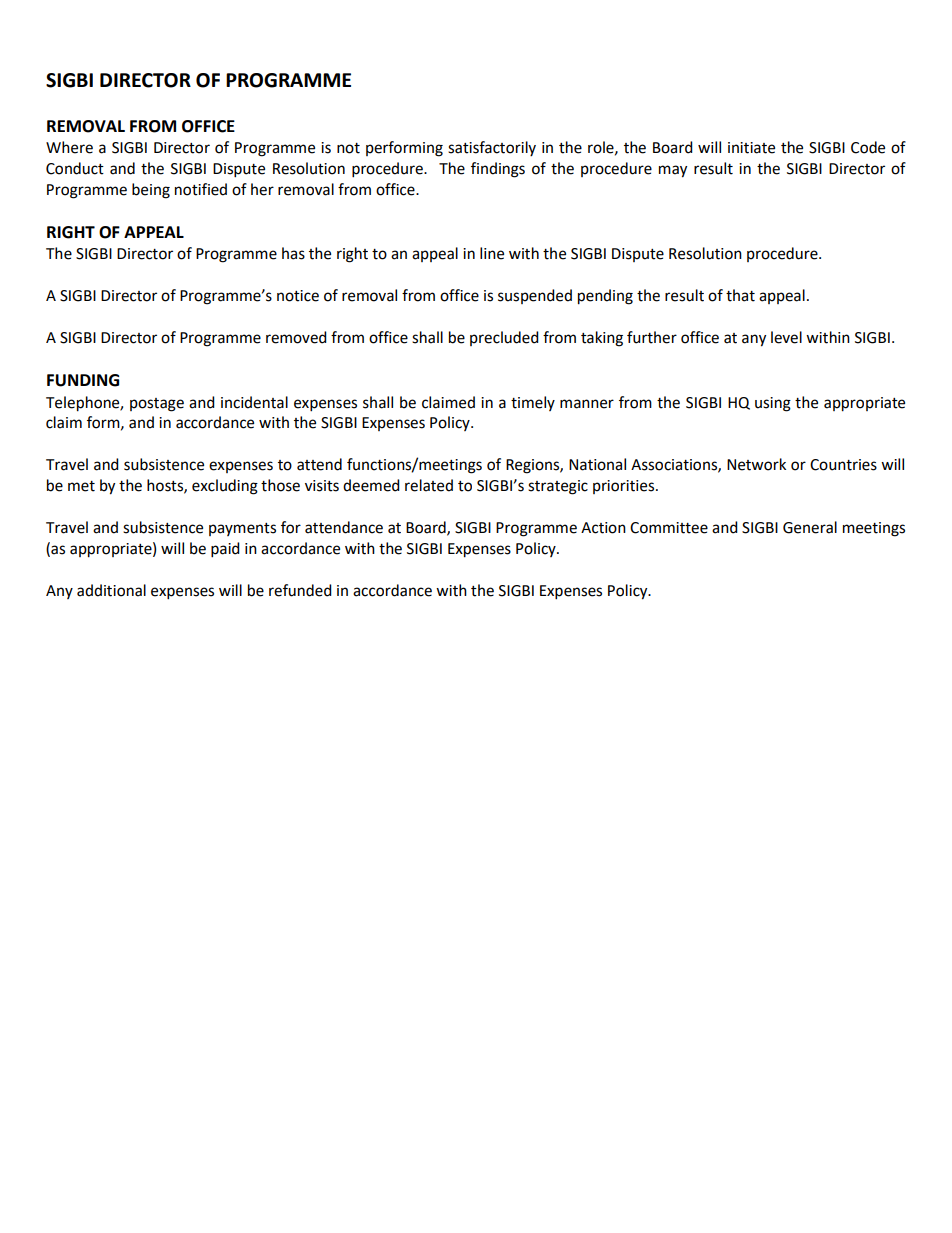 The width and height of the document is (952, 1233). Describe the element at coordinates (83, 380) in the document. I see `FUNDING` at that location.
